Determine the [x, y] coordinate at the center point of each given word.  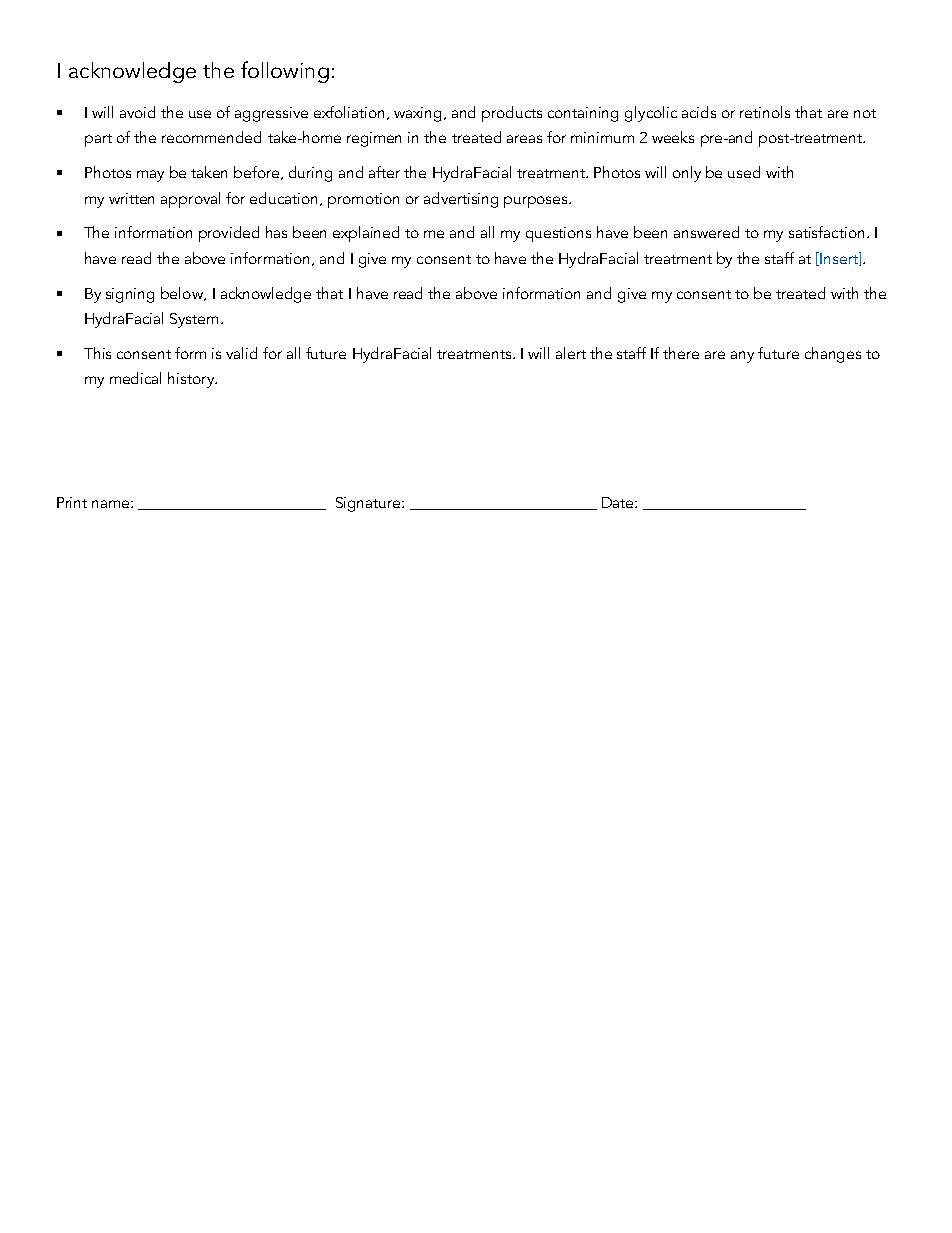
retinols [765, 112]
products [512, 114]
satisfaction [826, 232]
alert [571, 353]
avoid [137, 112]
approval [190, 200]
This [97, 353]
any [742, 357]
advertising [461, 200]
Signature [369, 504]
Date [619, 502]
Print [72, 502]
